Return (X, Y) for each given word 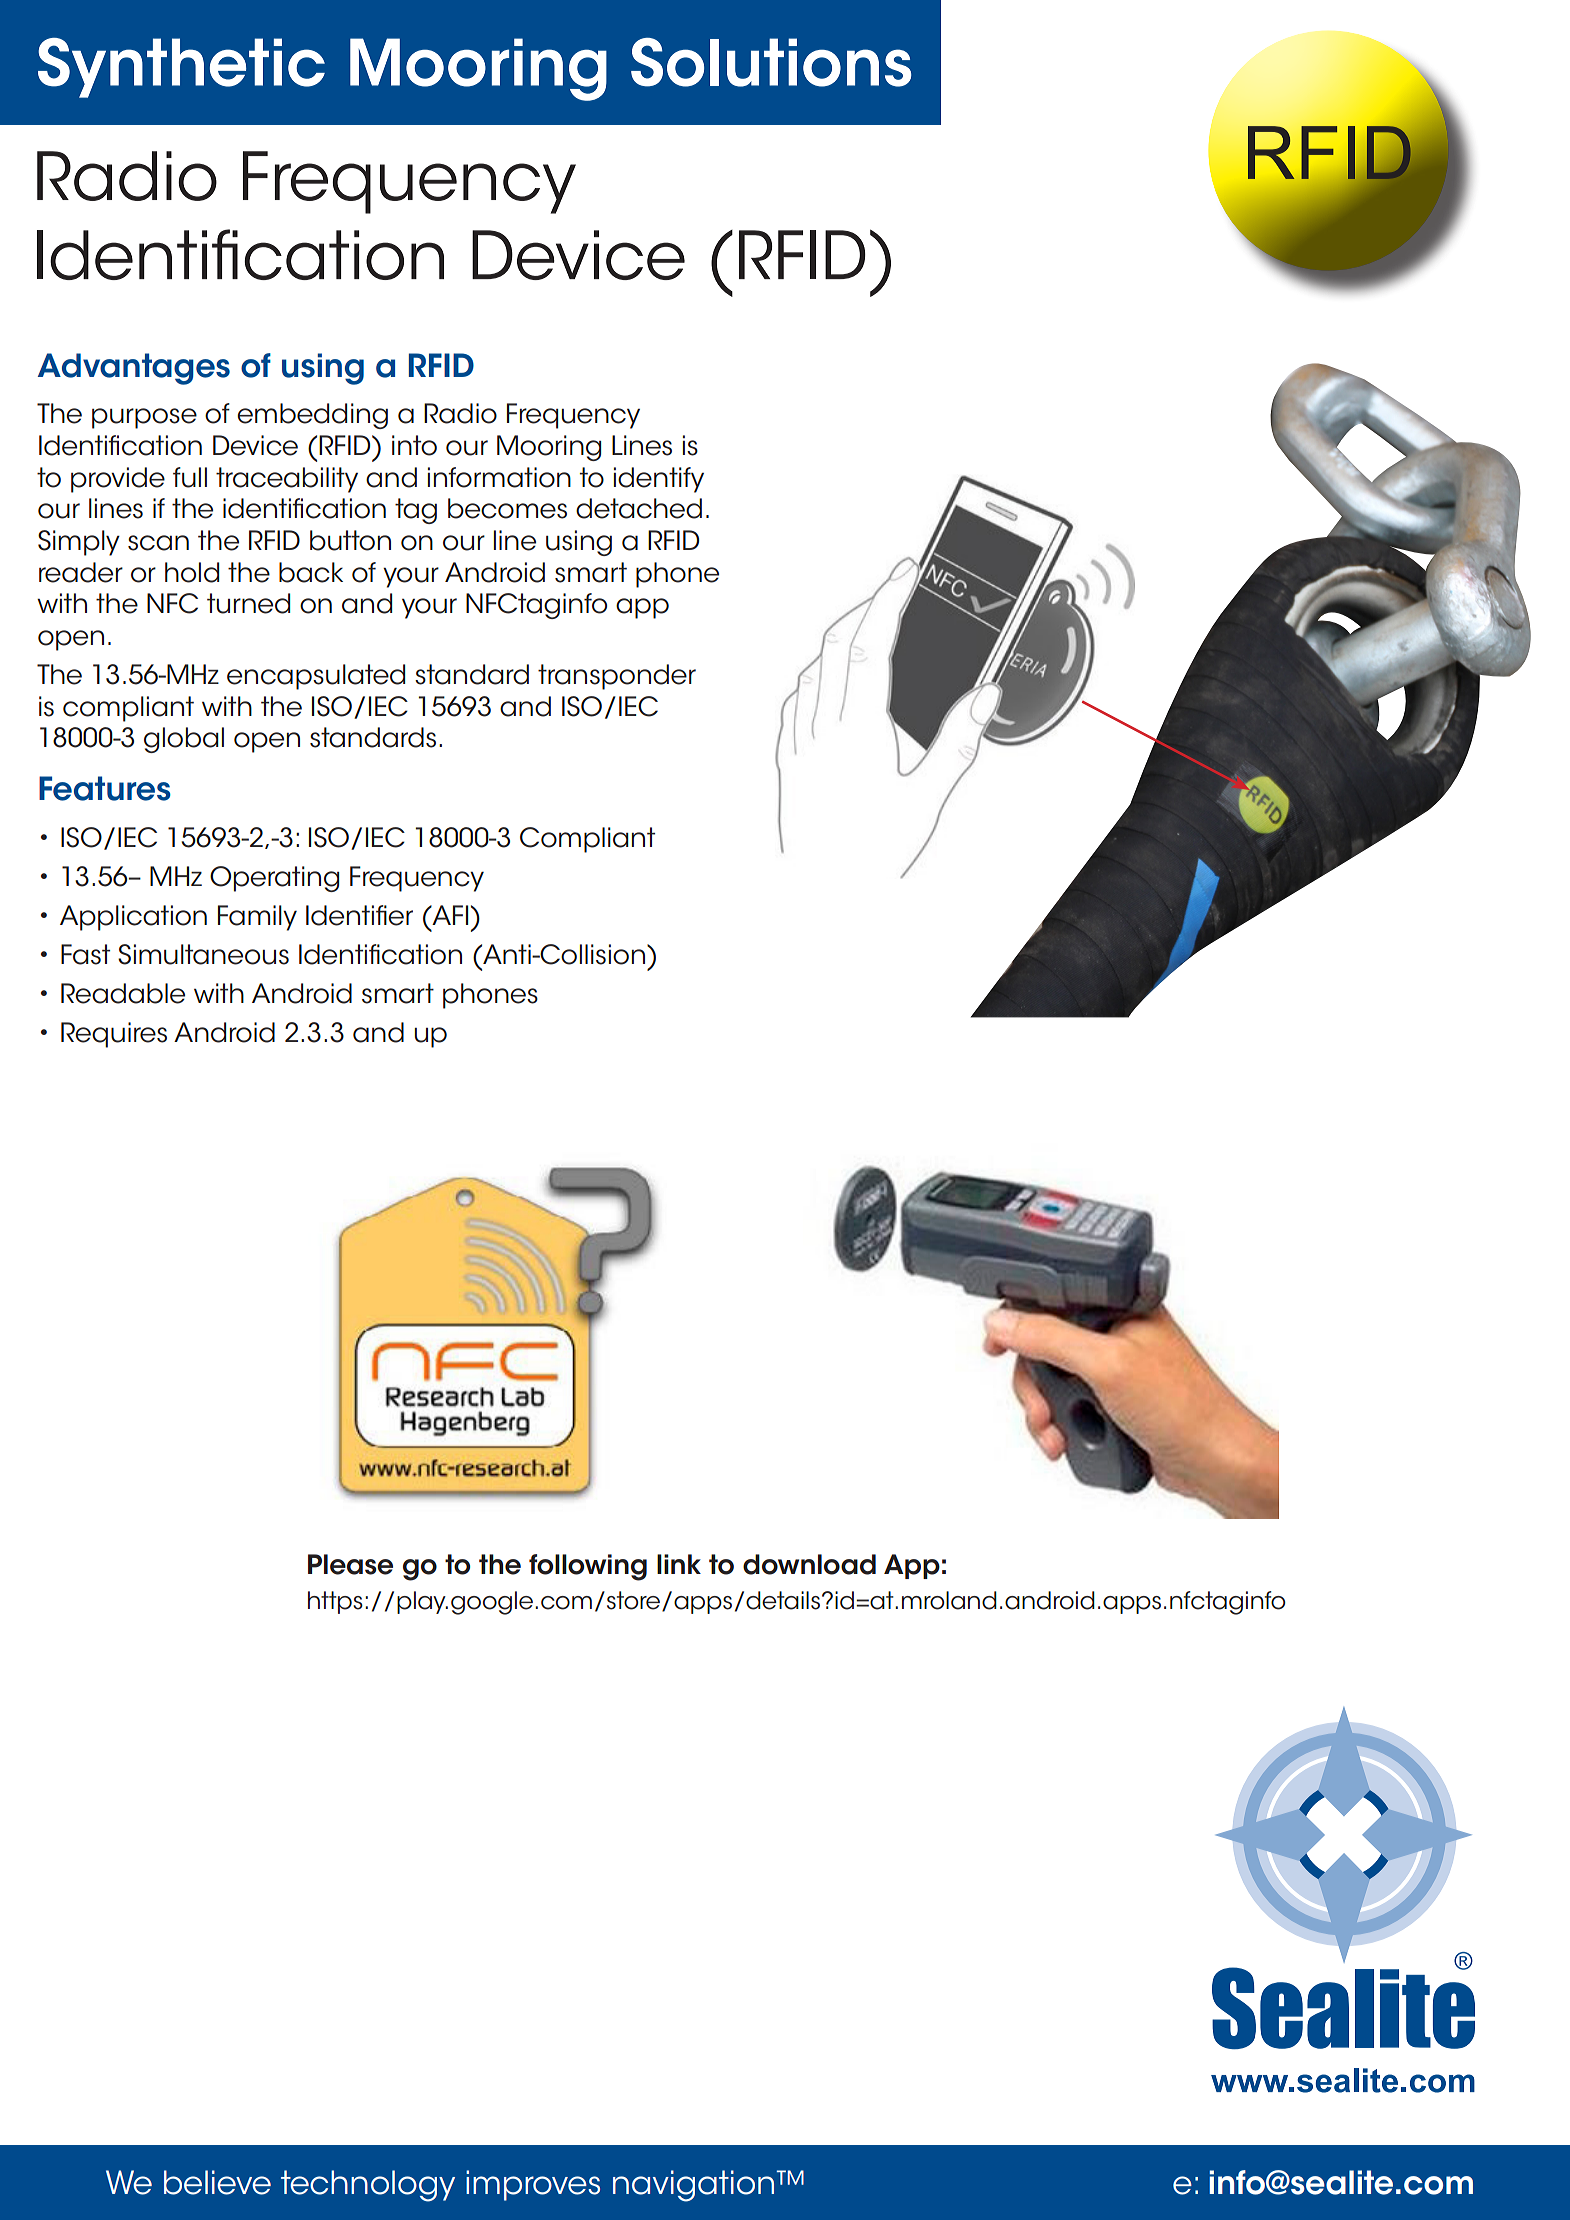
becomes (507, 508)
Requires (114, 1035)
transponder (617, 677)
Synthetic (181, 68)
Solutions (771, 62)
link (679, 1564)
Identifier (359, 915)
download (809, 1564)
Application (133, 918)
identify (659, 480)
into (414, 445)
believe (217, 2182)
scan (158, 543)
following (588, 1567)
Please (350, 1564)
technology (368, 2186)
